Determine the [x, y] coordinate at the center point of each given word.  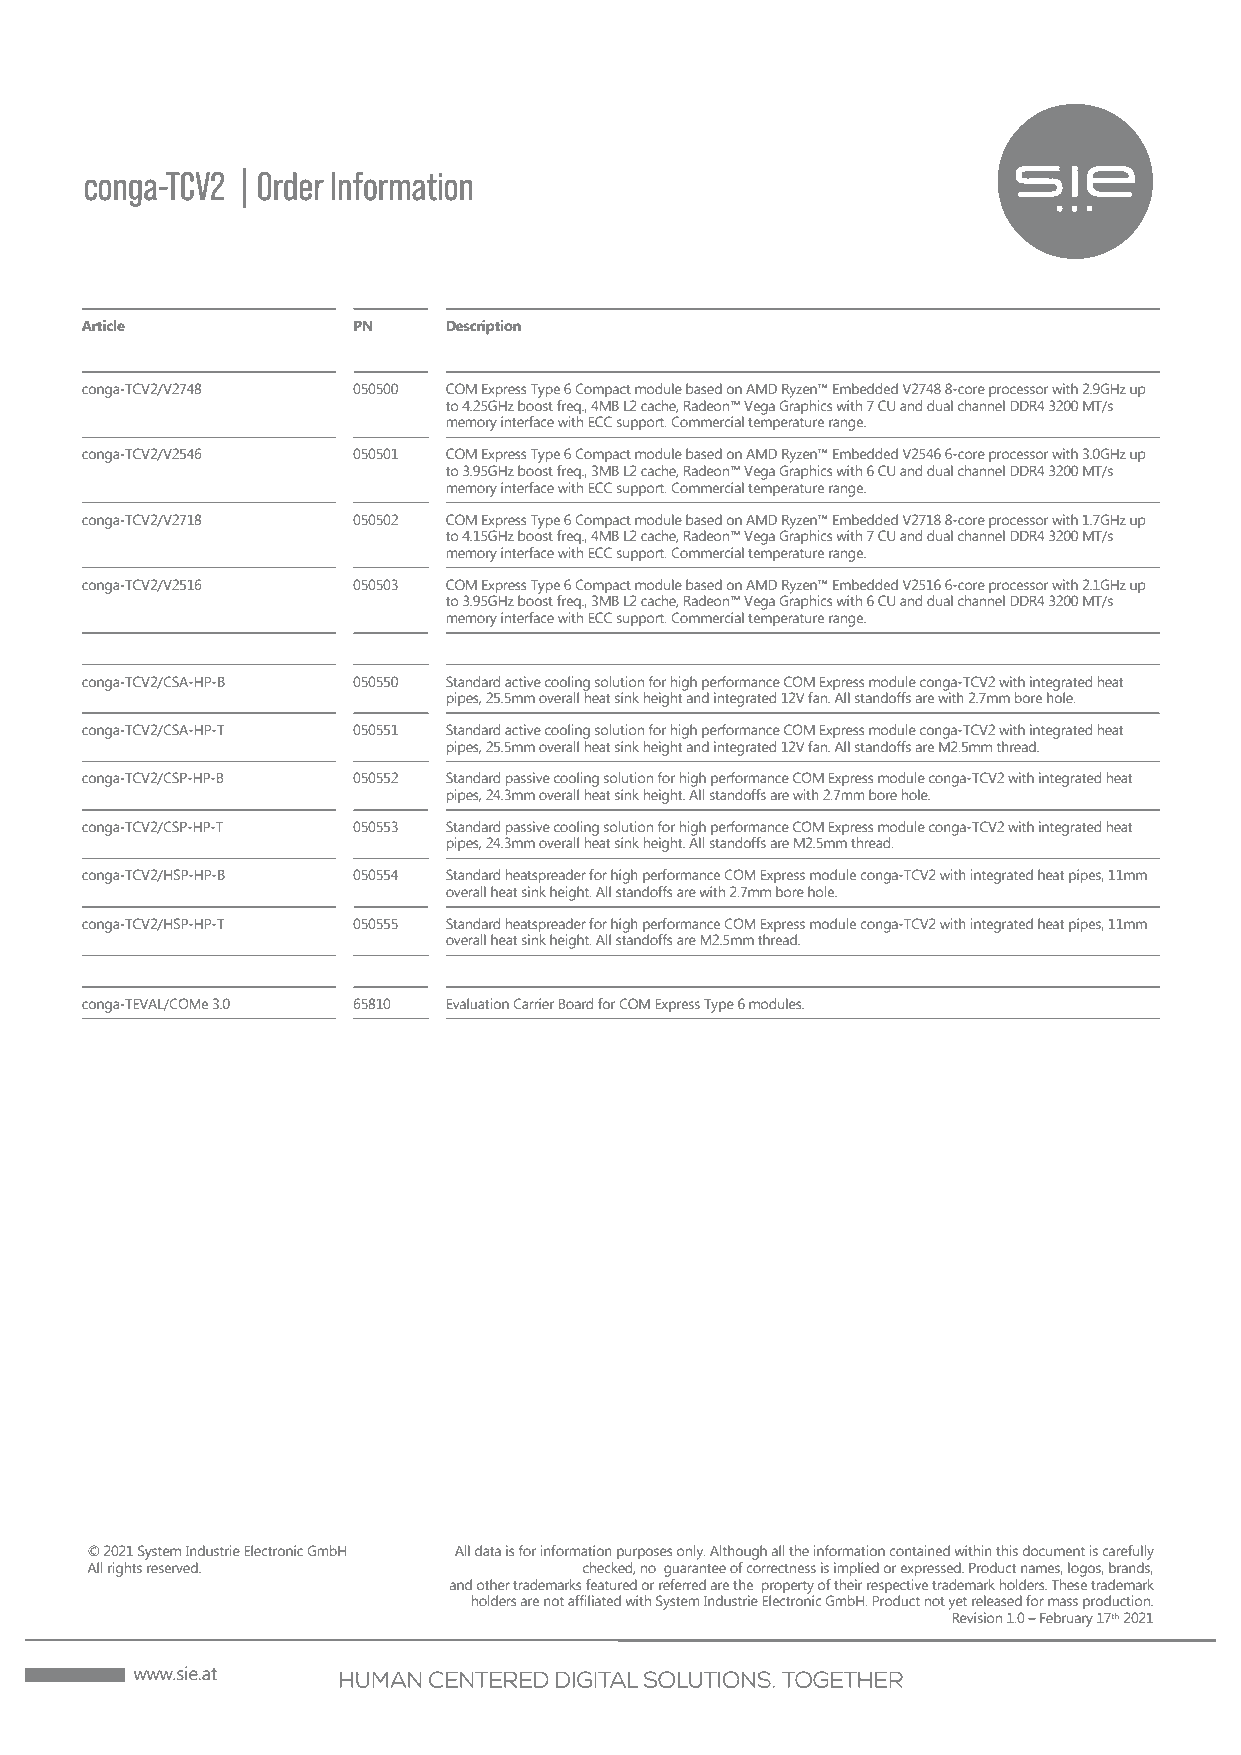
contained [919, 1550]
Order [291, 186]
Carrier [533, 1003]
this [1007, 1550]
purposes [644, 1554]
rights [125, 1569]
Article [103, 325]
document [1053, 1550]
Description [484, 327]
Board [576, 1003]
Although [738, 1552]
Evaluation [478, 1003]
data [488, 1550]
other [493, 1584]
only [691, 1552]
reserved [173, 1567]
